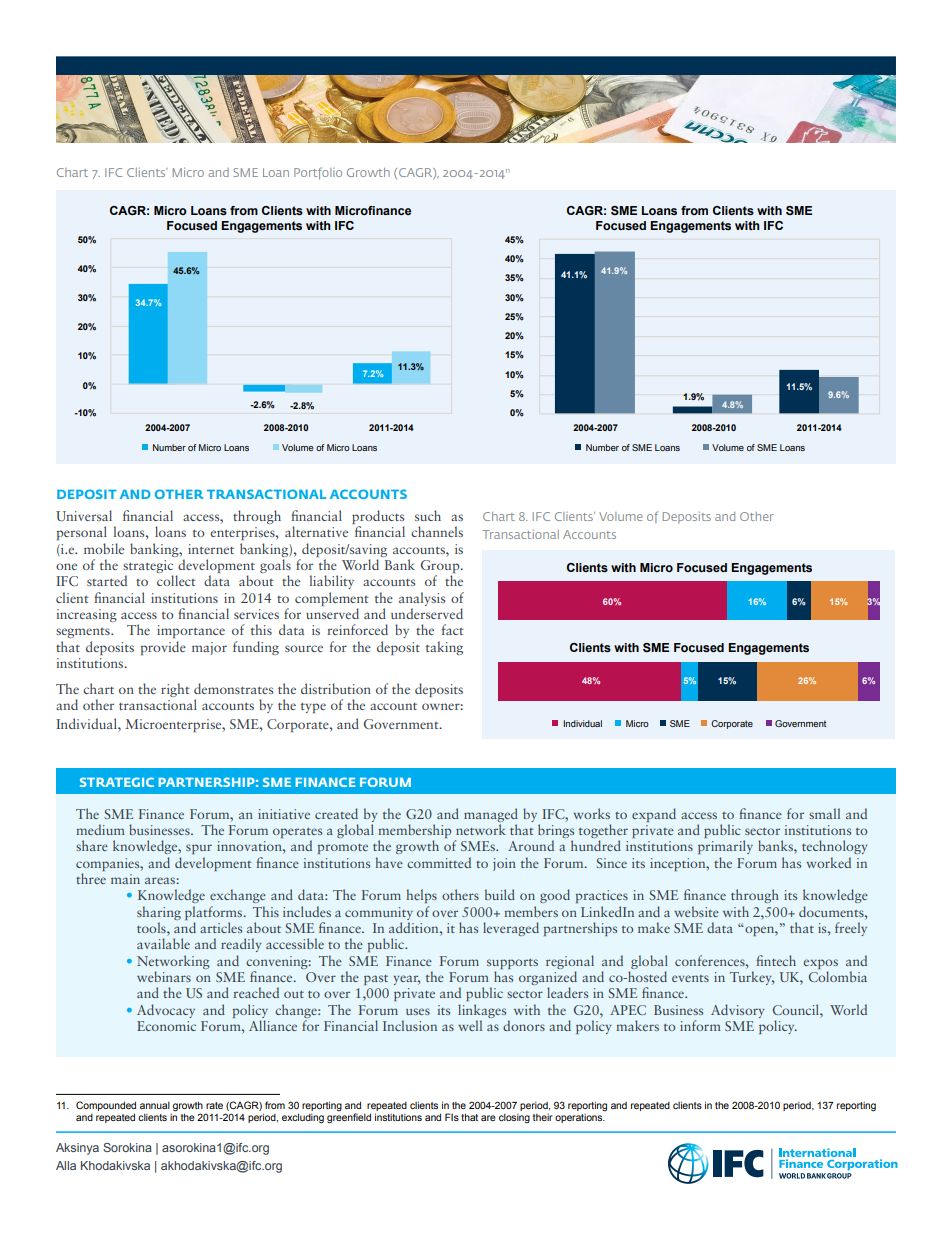 The width and height of the page is (952, 1233). Describe the element at coordinates (428, 515) in the page. I see `such` at that location.
